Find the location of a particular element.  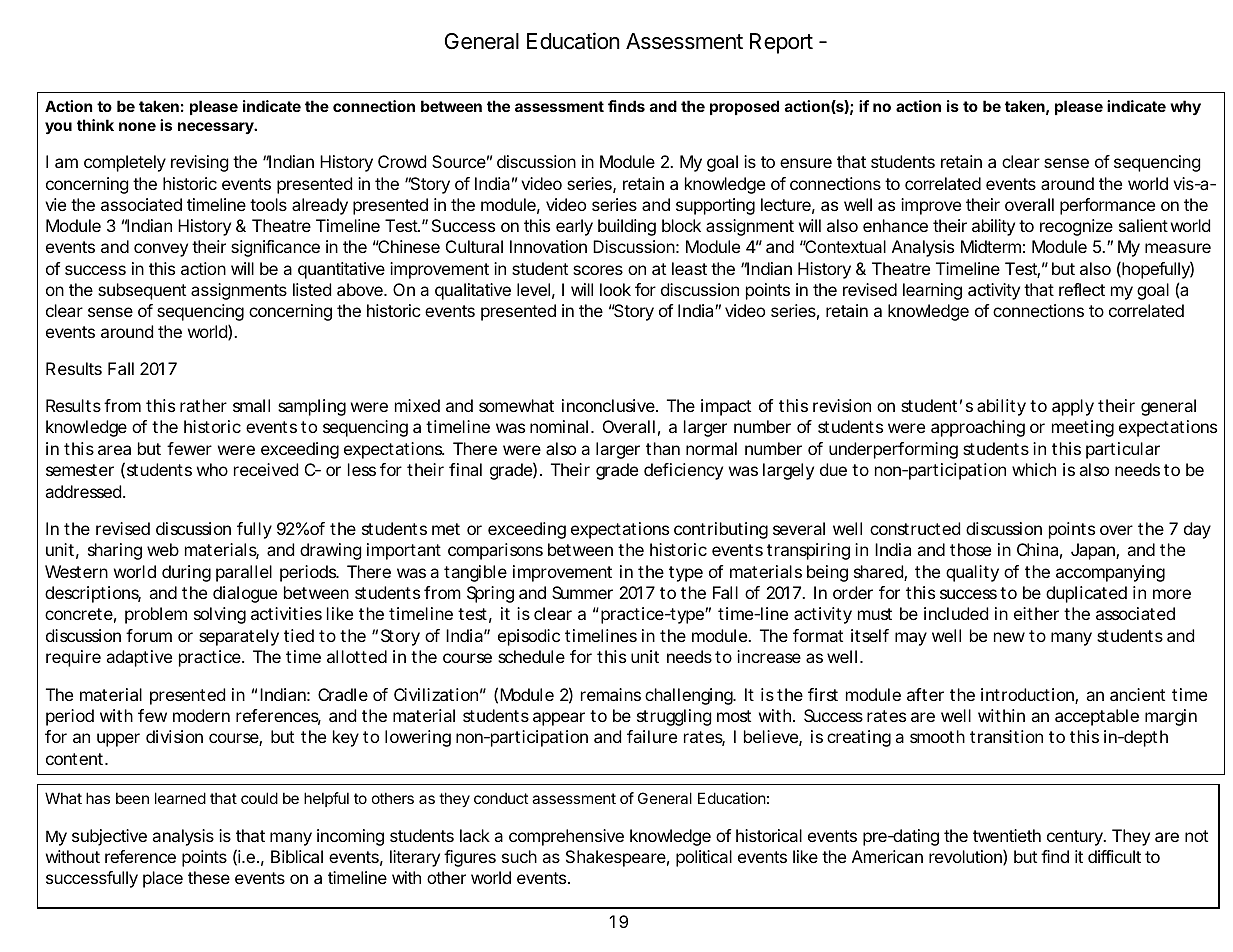

either is located at coordinates (1036, 613).
